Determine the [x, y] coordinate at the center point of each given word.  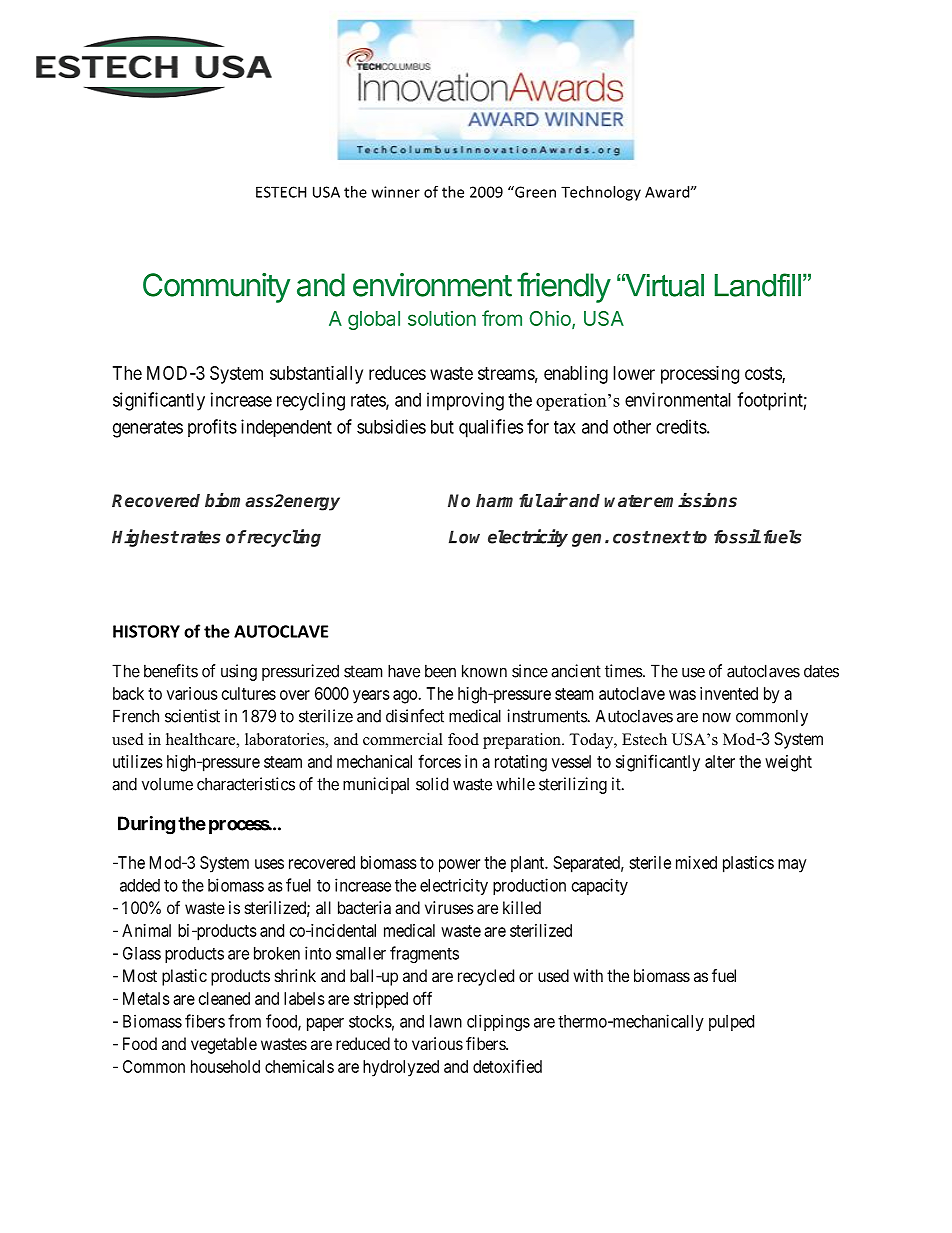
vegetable [224, 1045]
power [459, 866]
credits [681, 426]
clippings [498, 1022]
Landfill [758, 285]
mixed [696, 862]
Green [534, 192]
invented [729, 693]
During [146, 825]
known [484, 671]
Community [216, 288]
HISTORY [146, 631]
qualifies [491, 428]
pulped [731, 1023]
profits [212, 428]
